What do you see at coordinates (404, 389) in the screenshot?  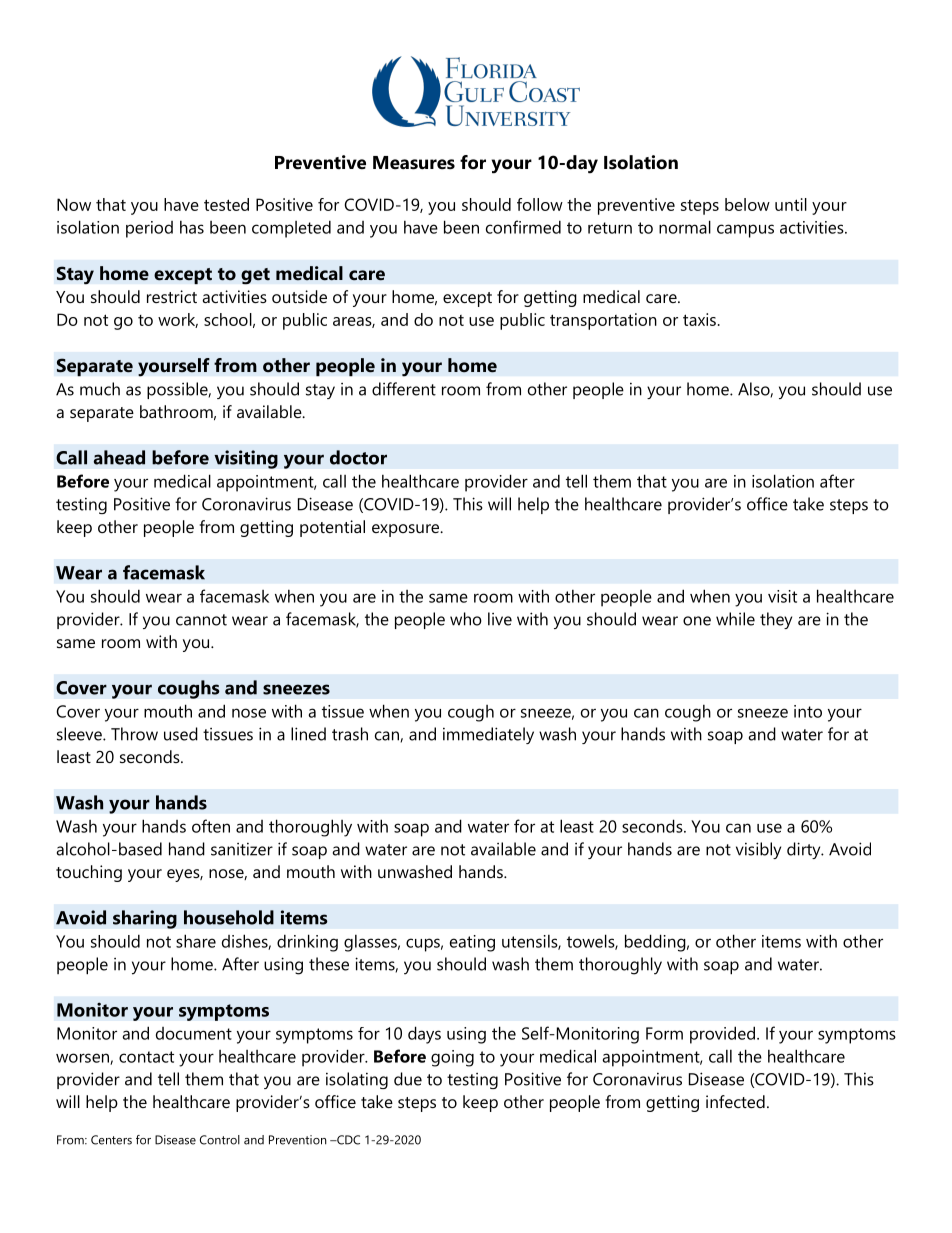 I see `different` at bounding box center [404, 389].
